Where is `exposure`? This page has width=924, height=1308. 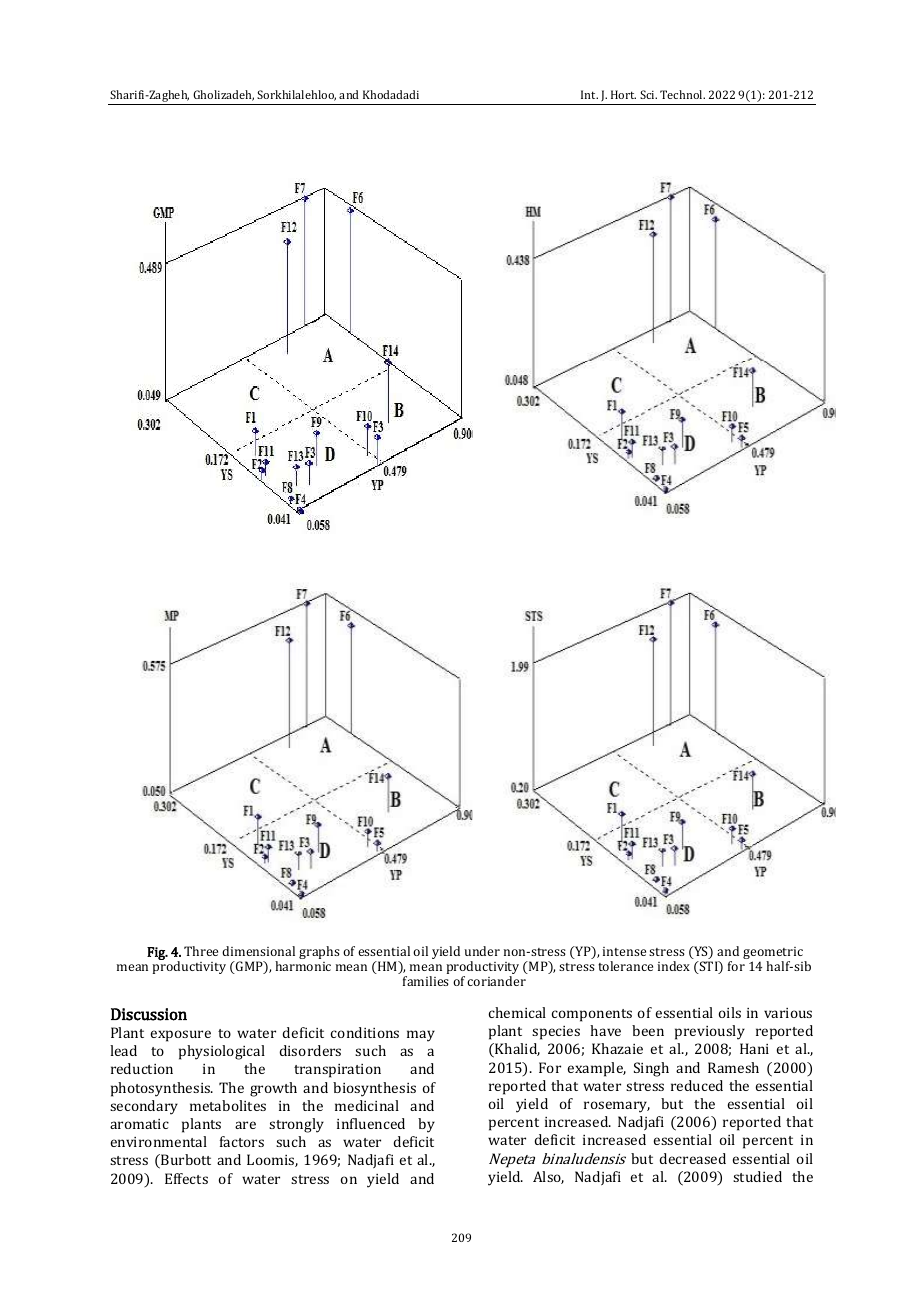
exposure is located at coordinates (180, 1036).
